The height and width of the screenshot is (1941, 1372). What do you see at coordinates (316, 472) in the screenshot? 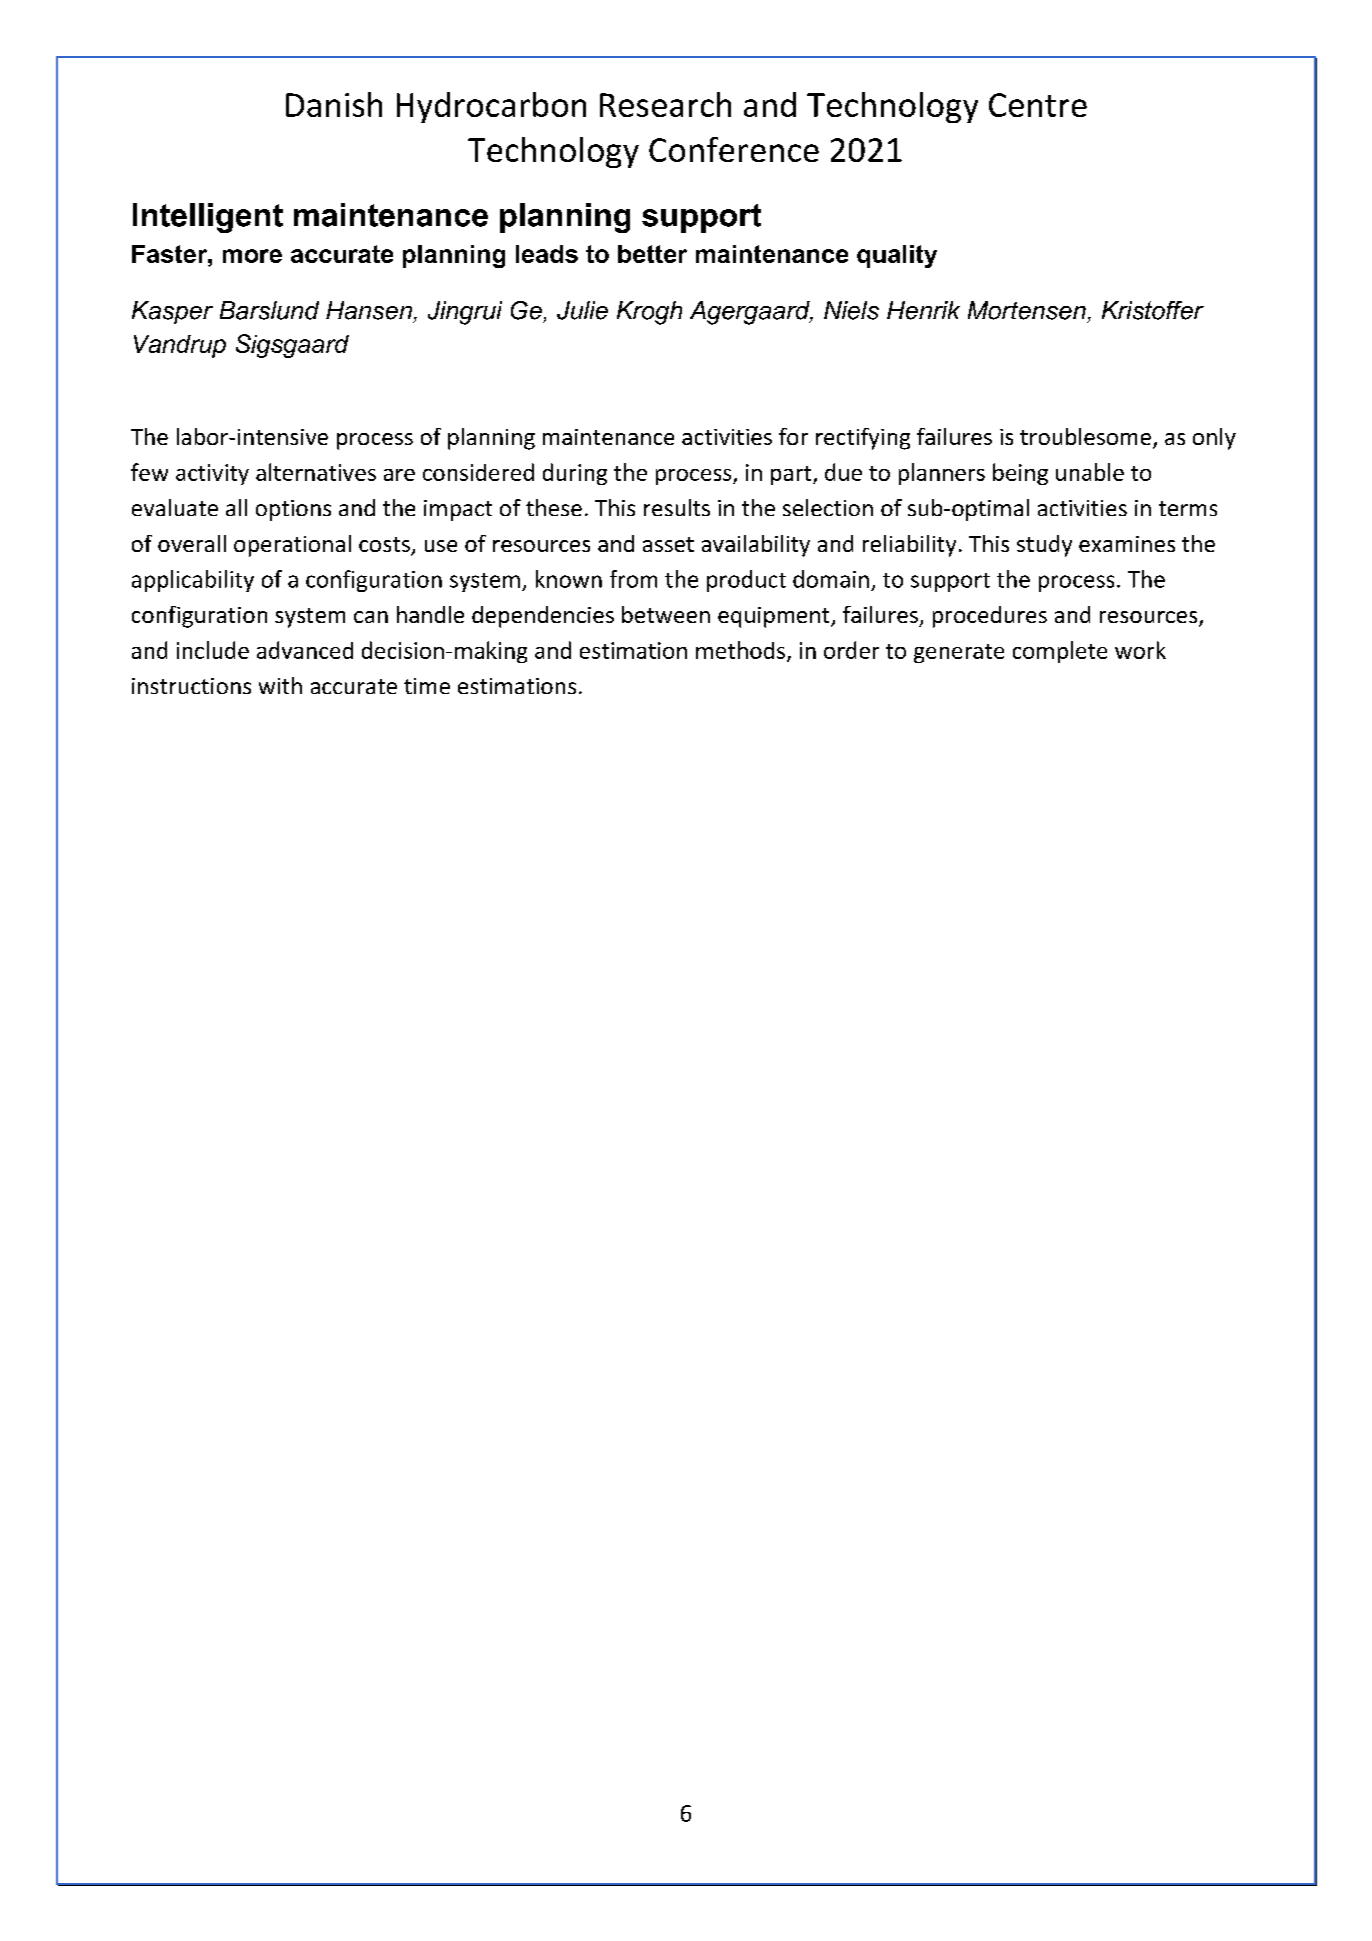
I see `alternatives` at bounding box center [316, 472].
